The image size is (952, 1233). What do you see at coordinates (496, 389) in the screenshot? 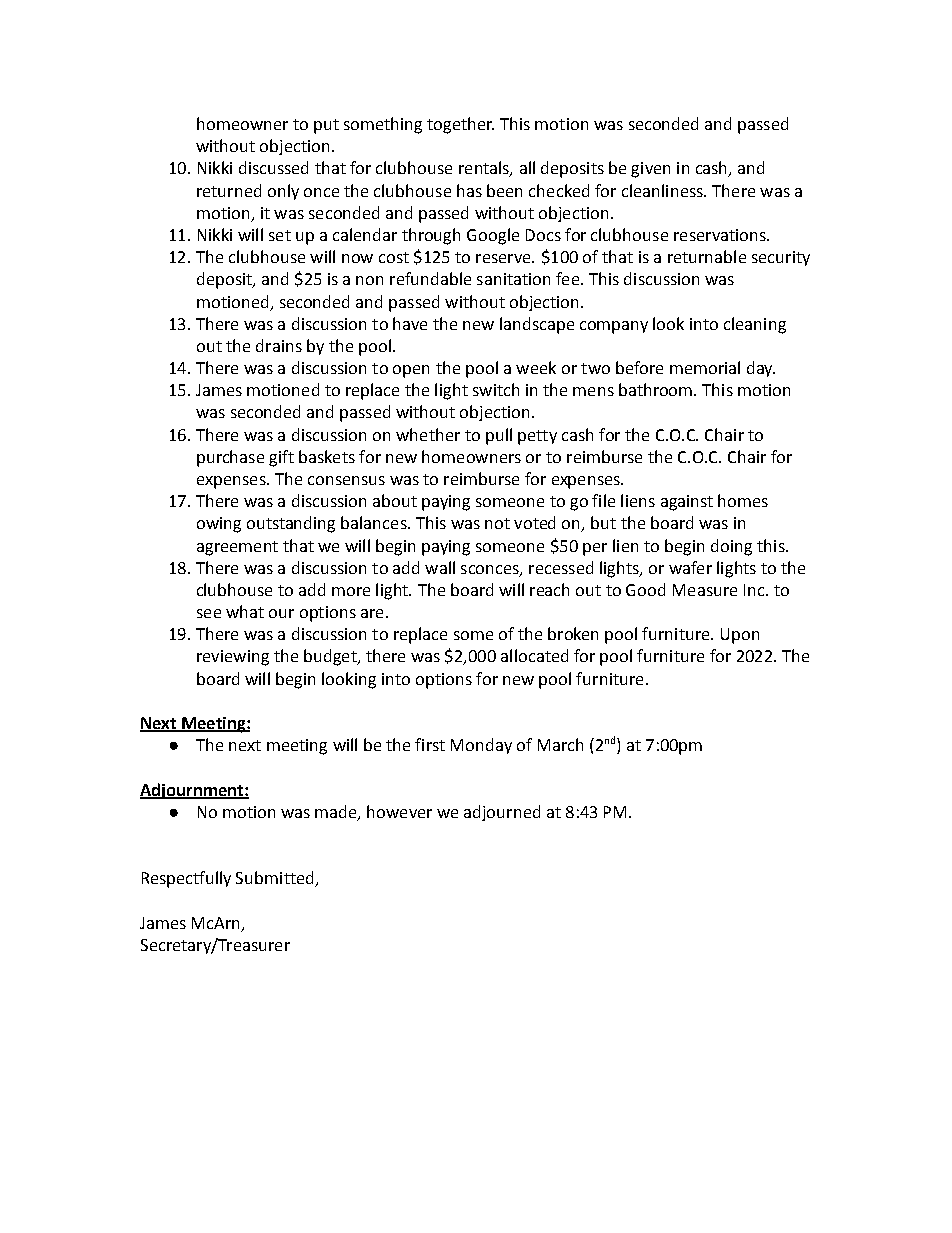
I see `switch` at bounding box center [496, 389].
